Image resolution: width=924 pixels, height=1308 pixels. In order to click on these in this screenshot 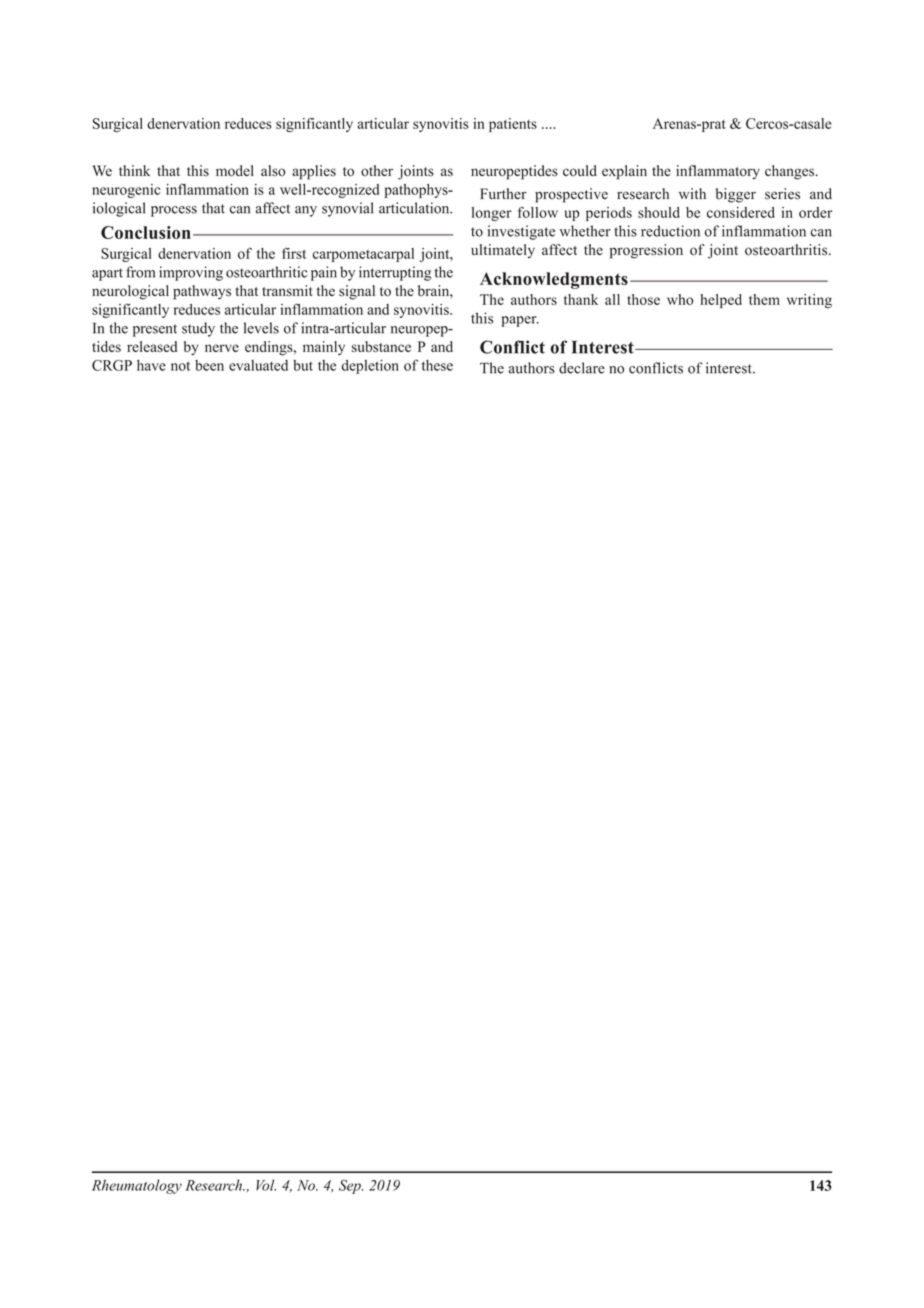, I will do `click(437, 365)`.
